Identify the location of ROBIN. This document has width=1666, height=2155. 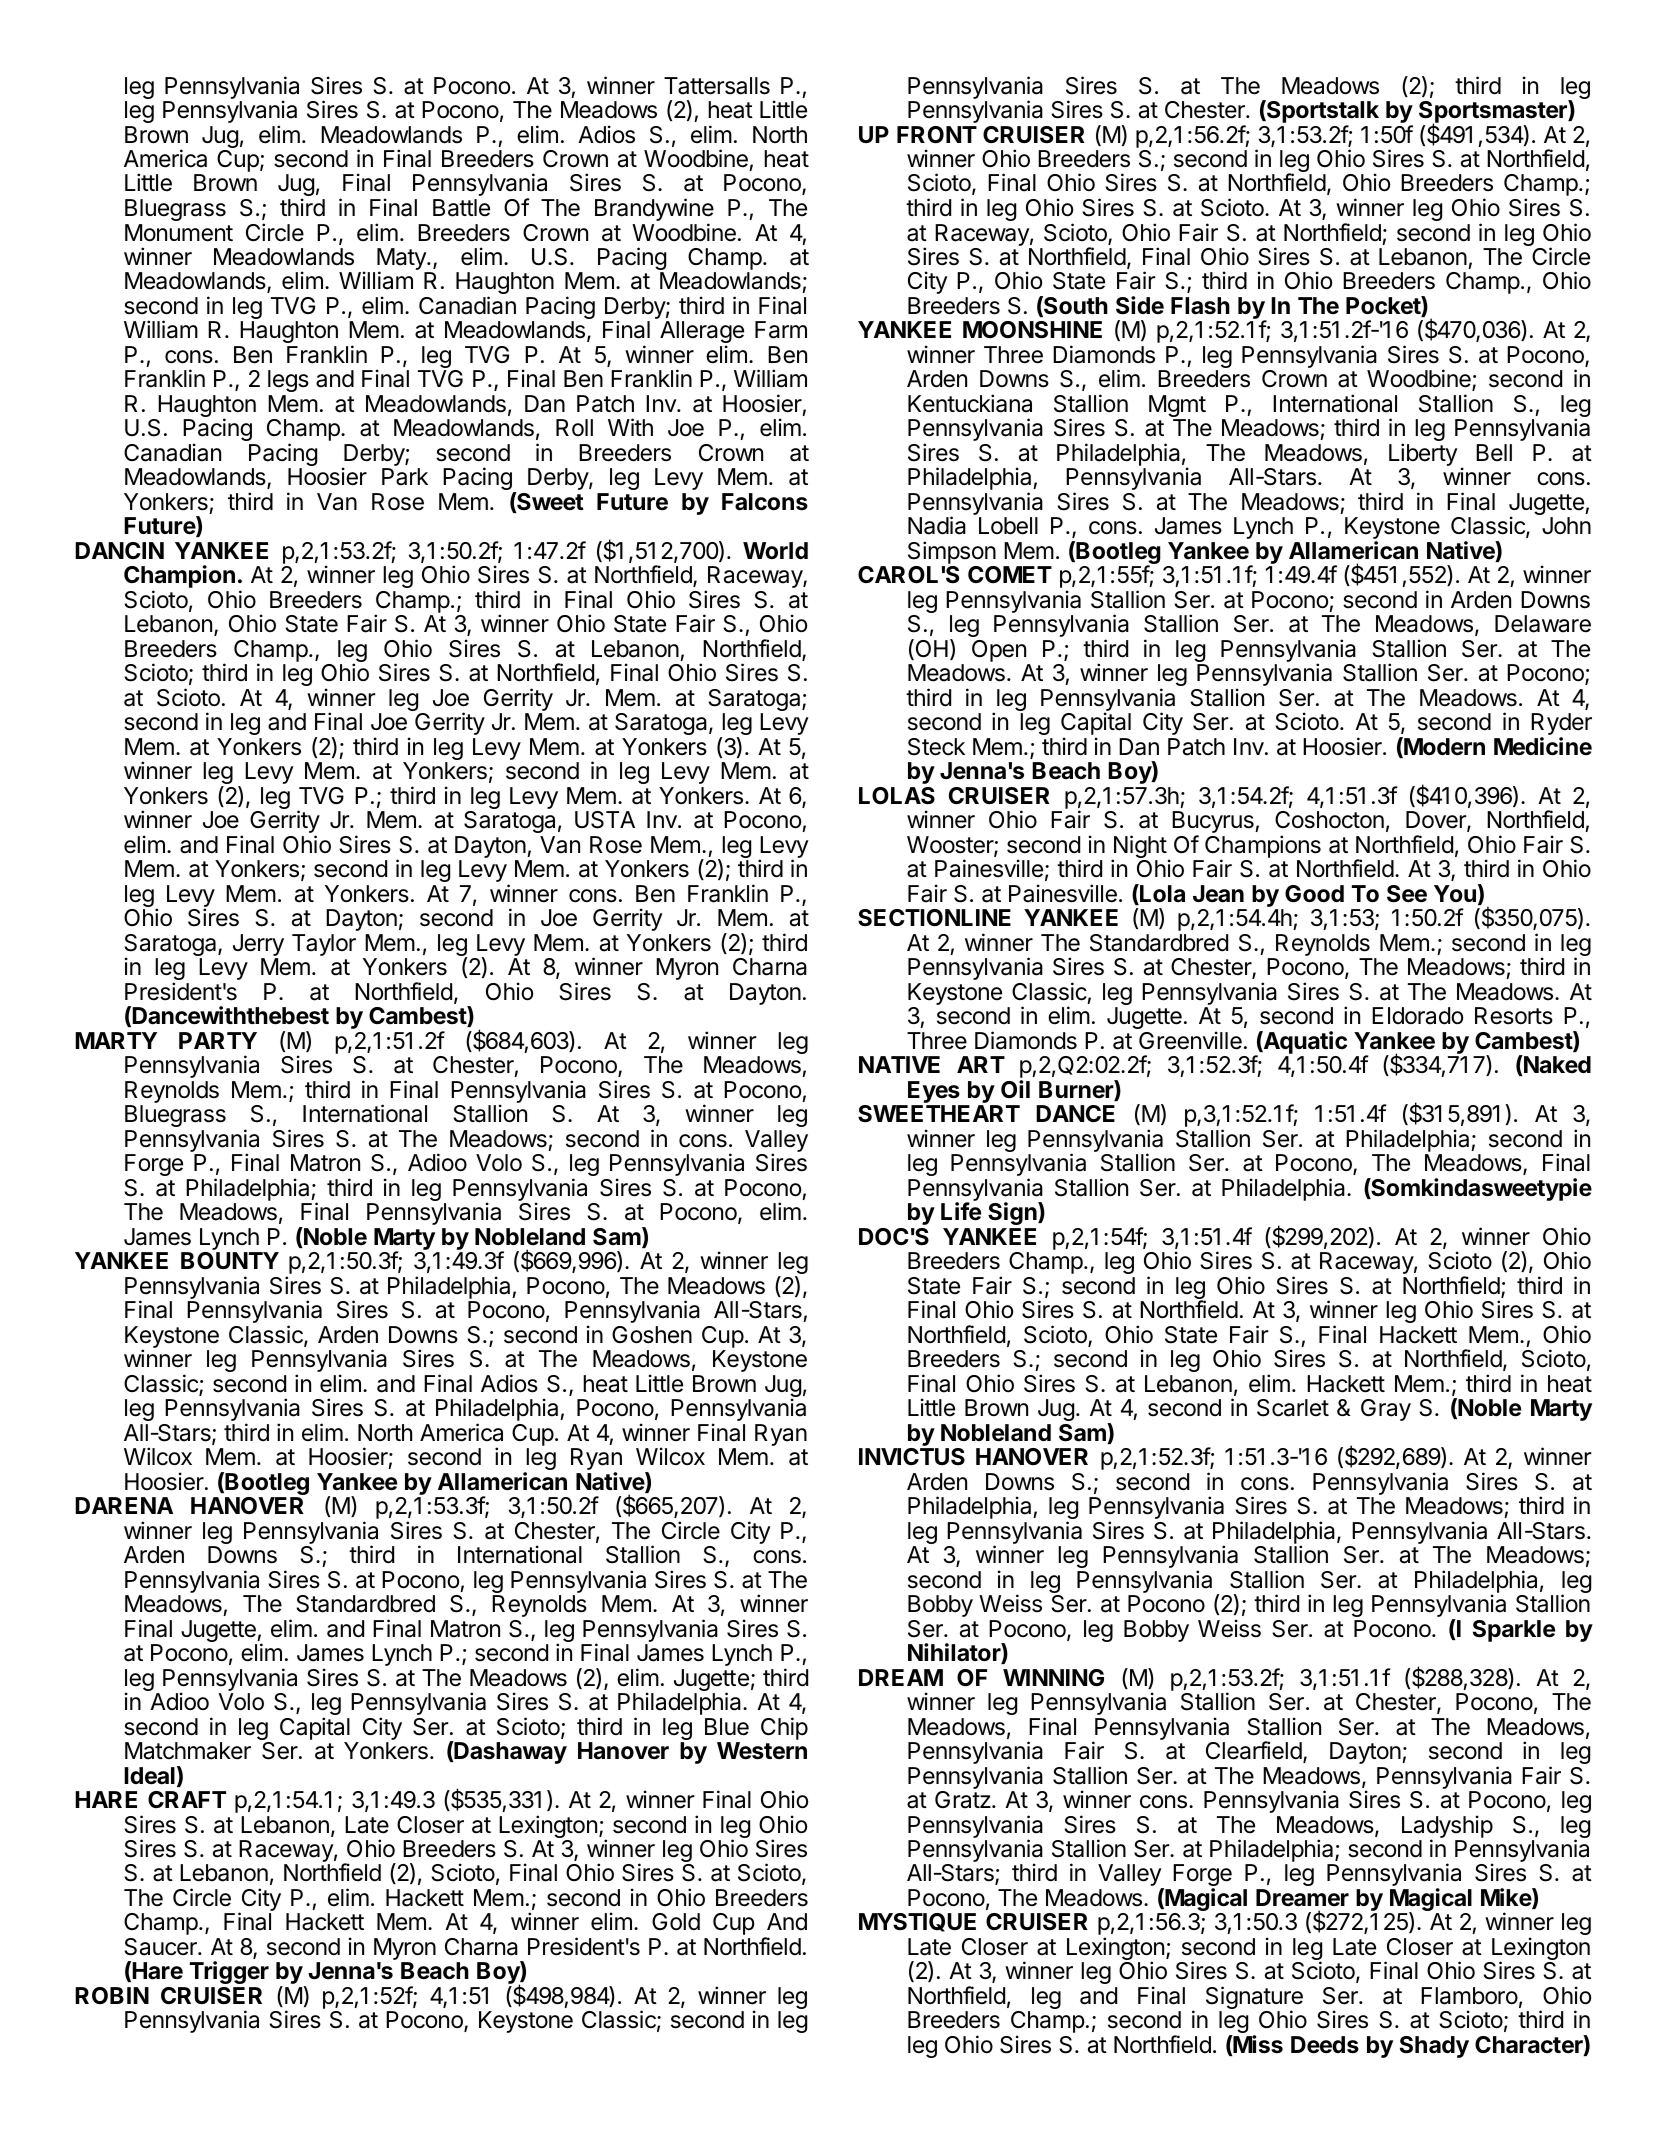
(112, 1995).
